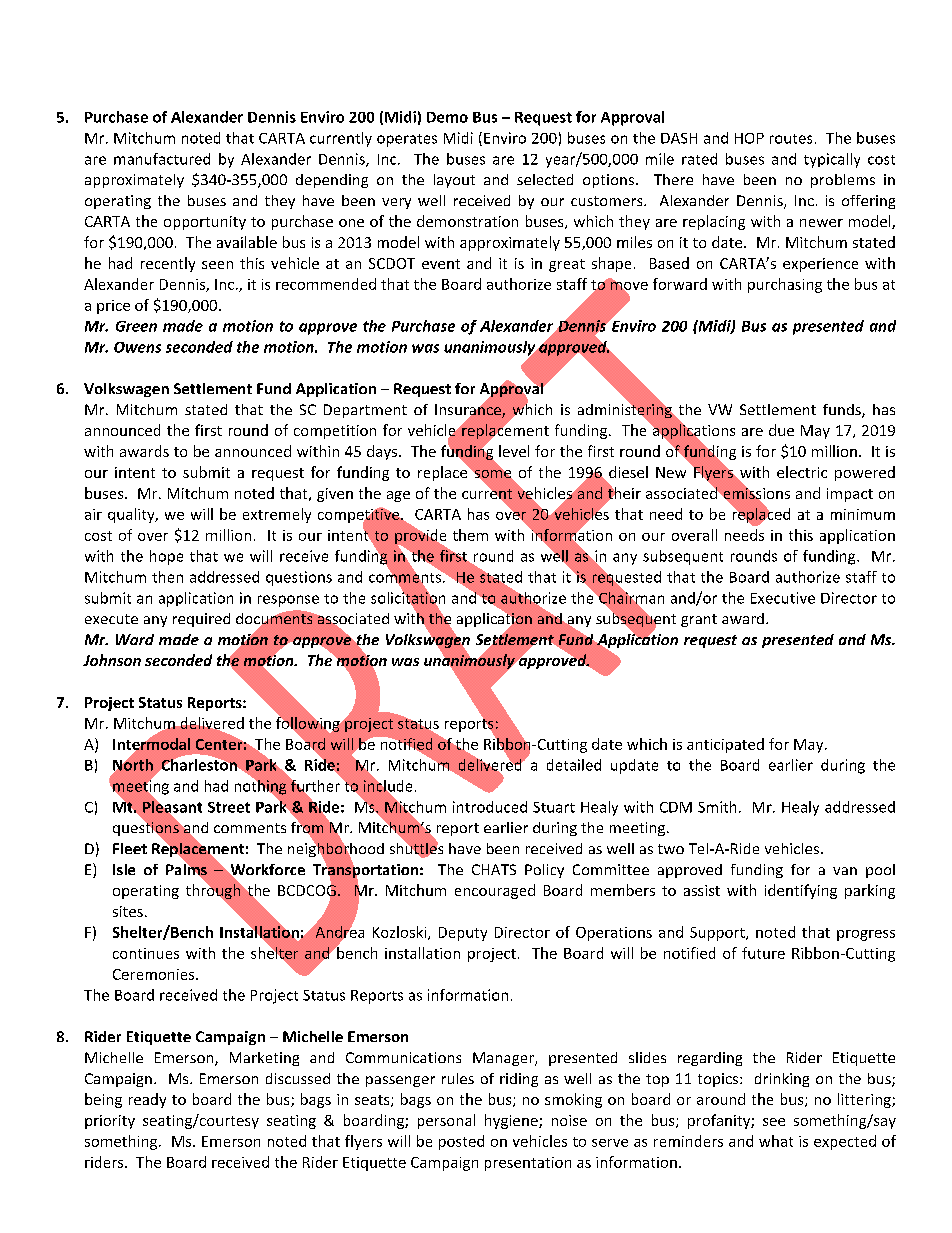 The width and height of the screenshot is (952, 1233). I want to click on Deputy, so click(463, 934).
